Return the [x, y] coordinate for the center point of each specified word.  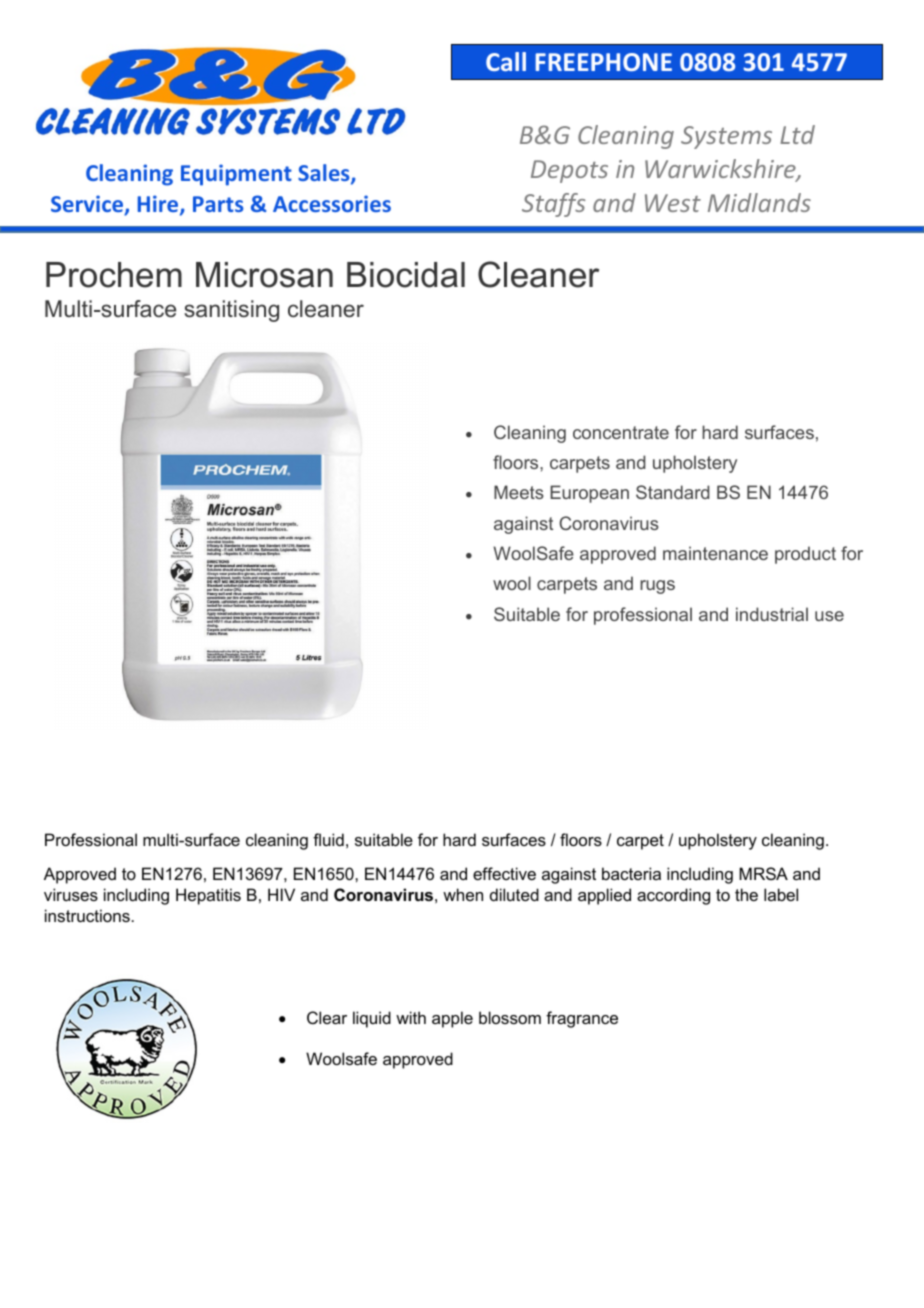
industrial [772, 614]
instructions [87, 915]
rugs [657, 587]
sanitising [231, 311]
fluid [328, 839]
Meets [519, 492]
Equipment [236, 175]
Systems [726, 137]
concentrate [621, 432]
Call [506, 61]
